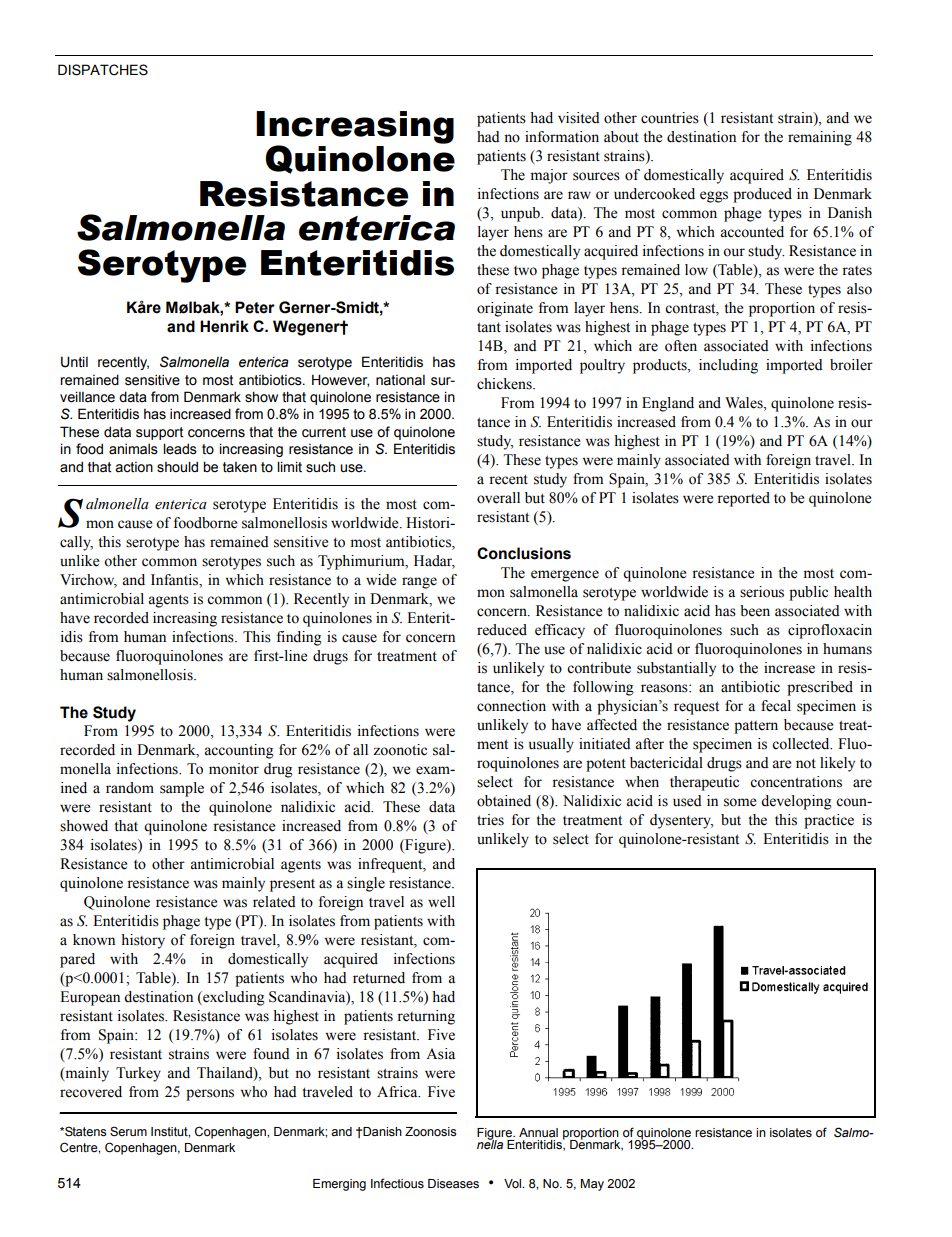  Describe the element at coordinates (299, 638) in the image. I see `finding` at that location.
